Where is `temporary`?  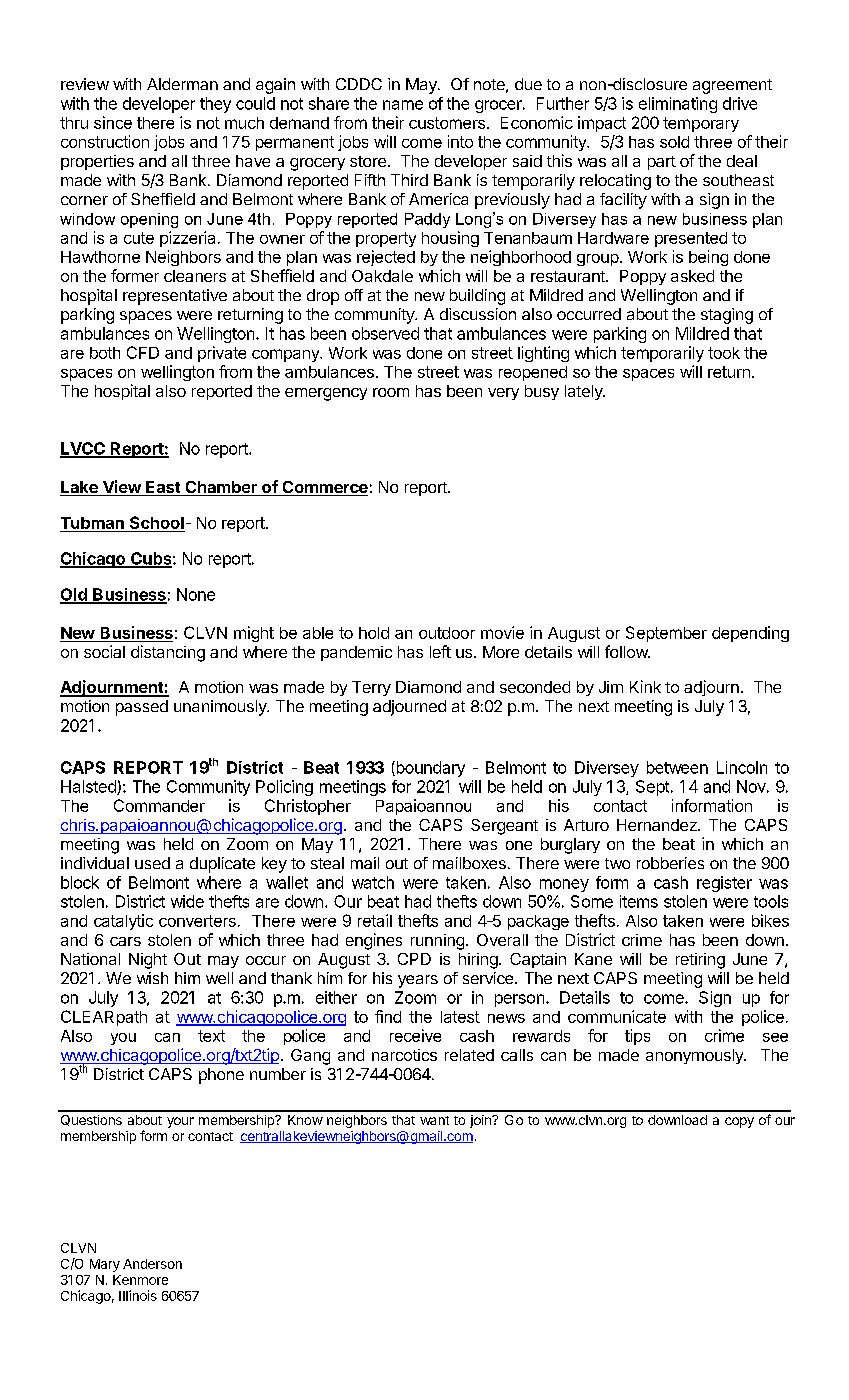
temporary is located at coordinates (701, 124).
